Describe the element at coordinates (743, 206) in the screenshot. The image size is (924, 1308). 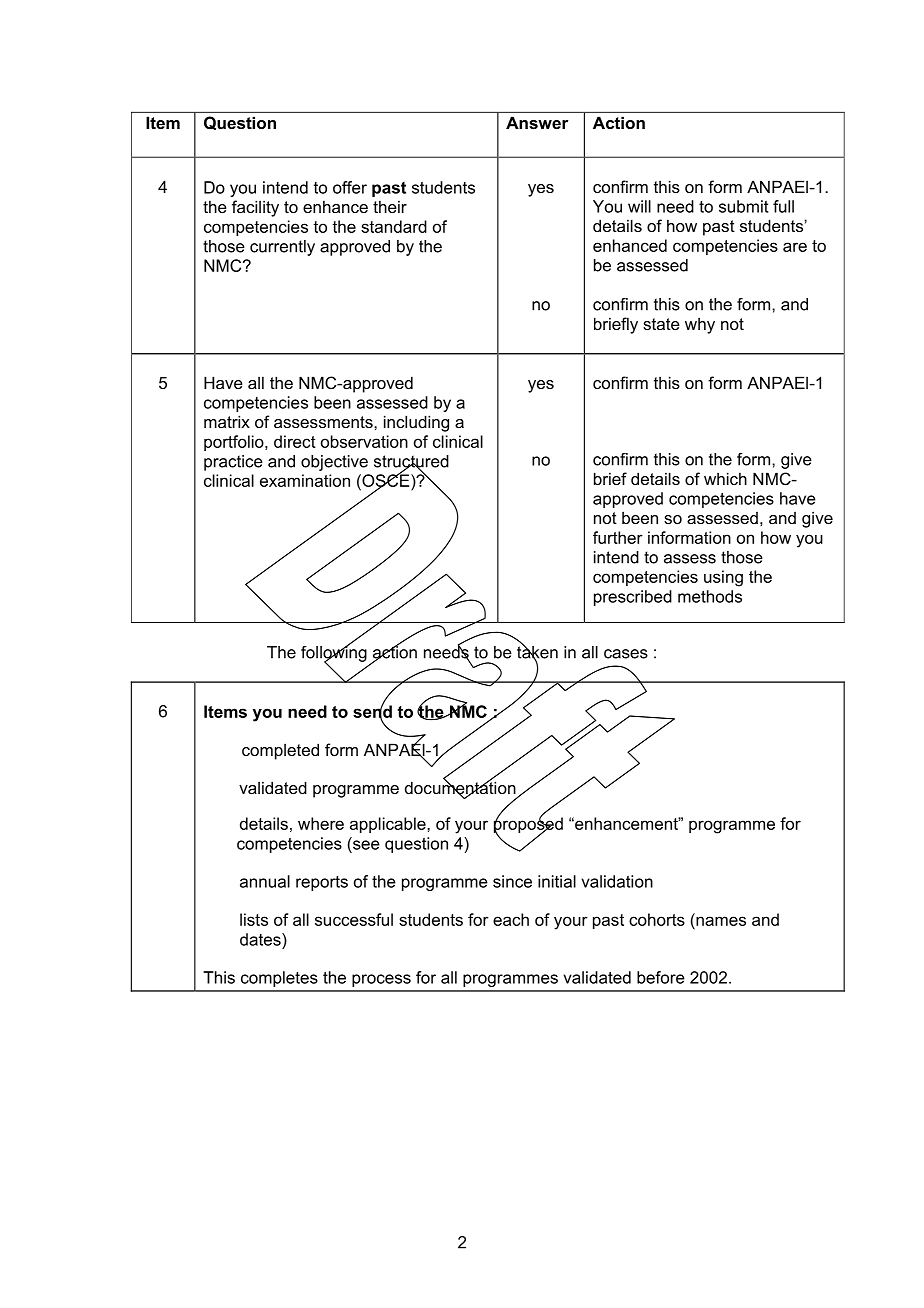
I see `submit` at that location.
